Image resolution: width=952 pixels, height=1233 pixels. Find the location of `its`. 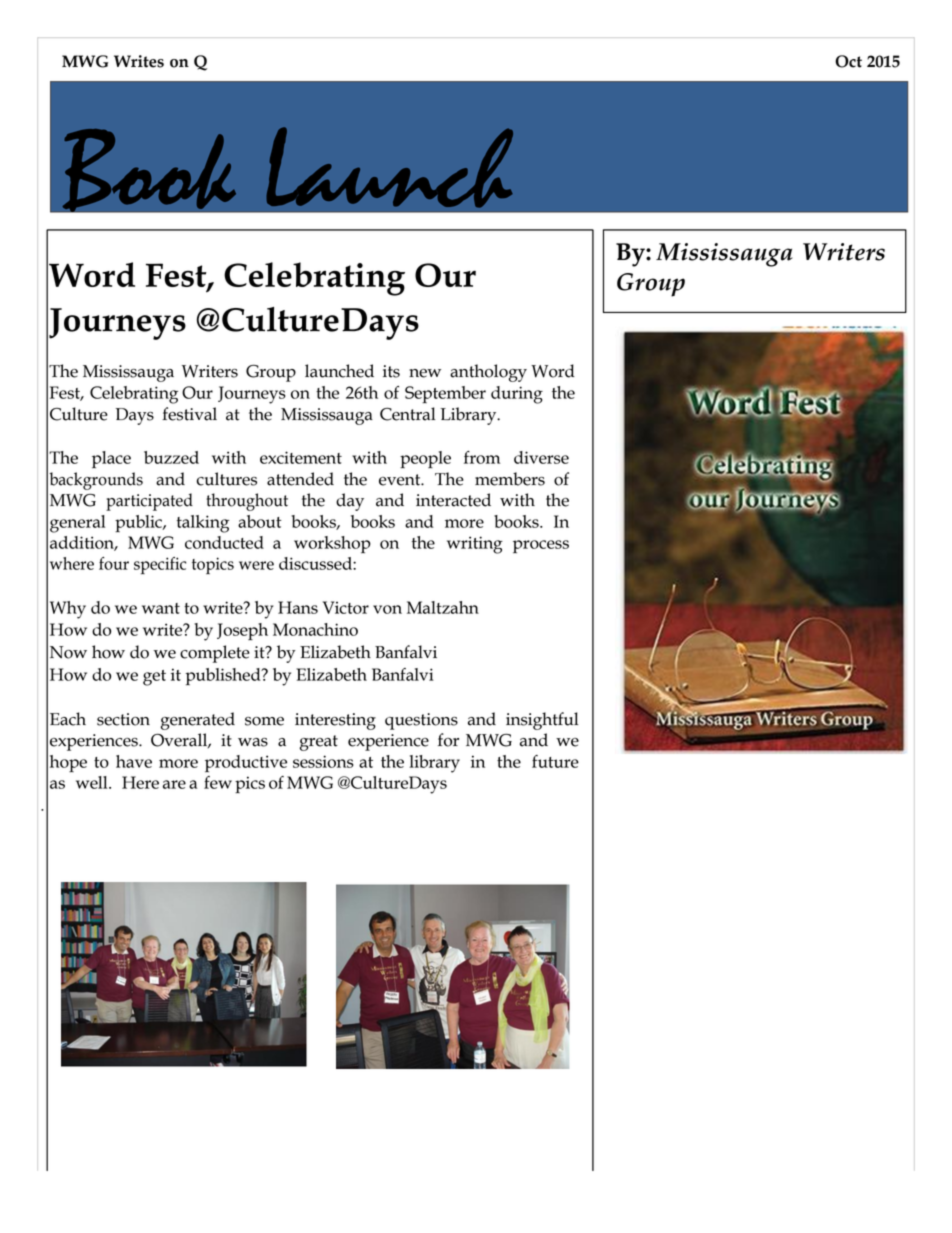

its is located at coordinates (391, 371).
